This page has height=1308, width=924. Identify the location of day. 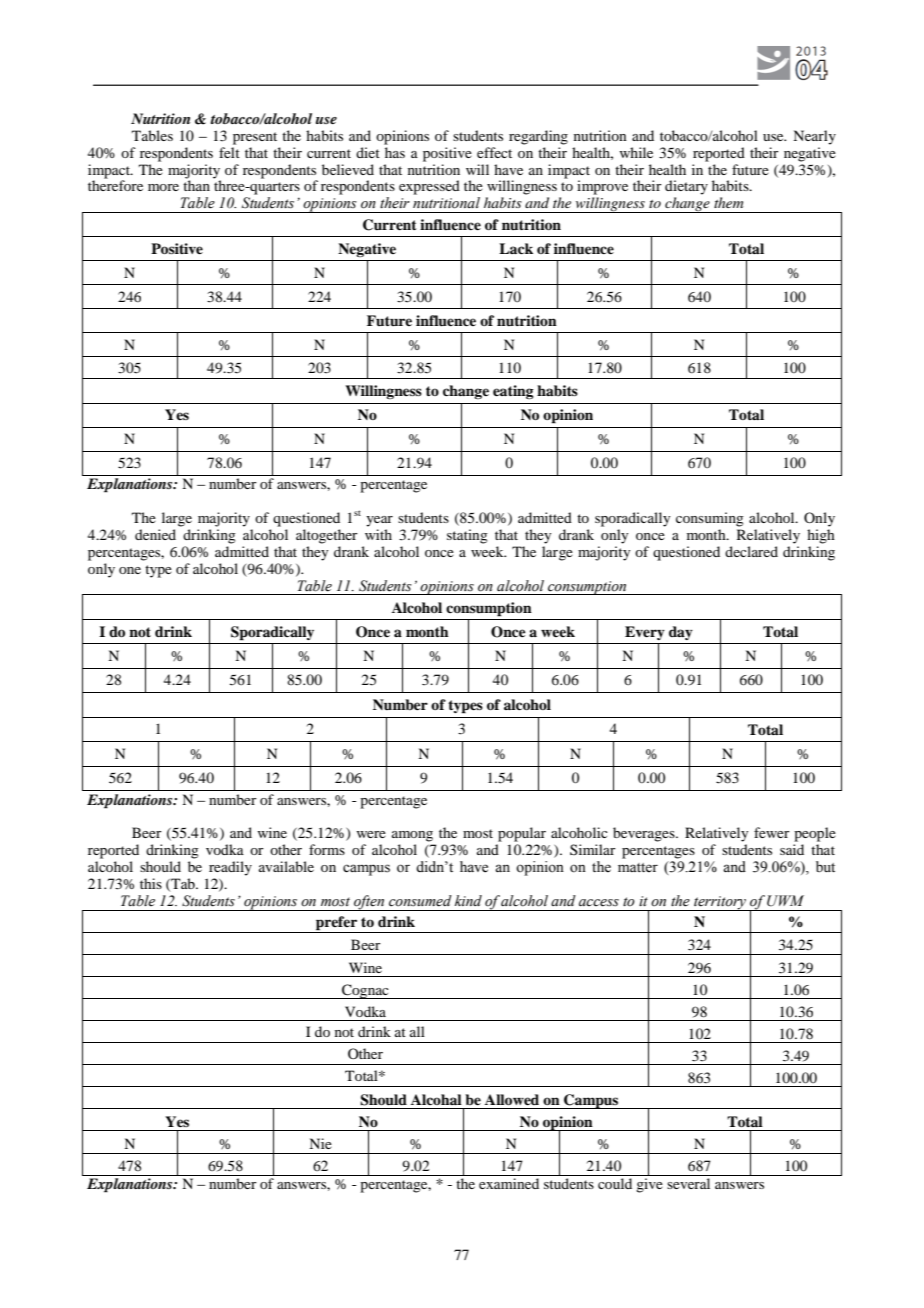
(681, 633).
